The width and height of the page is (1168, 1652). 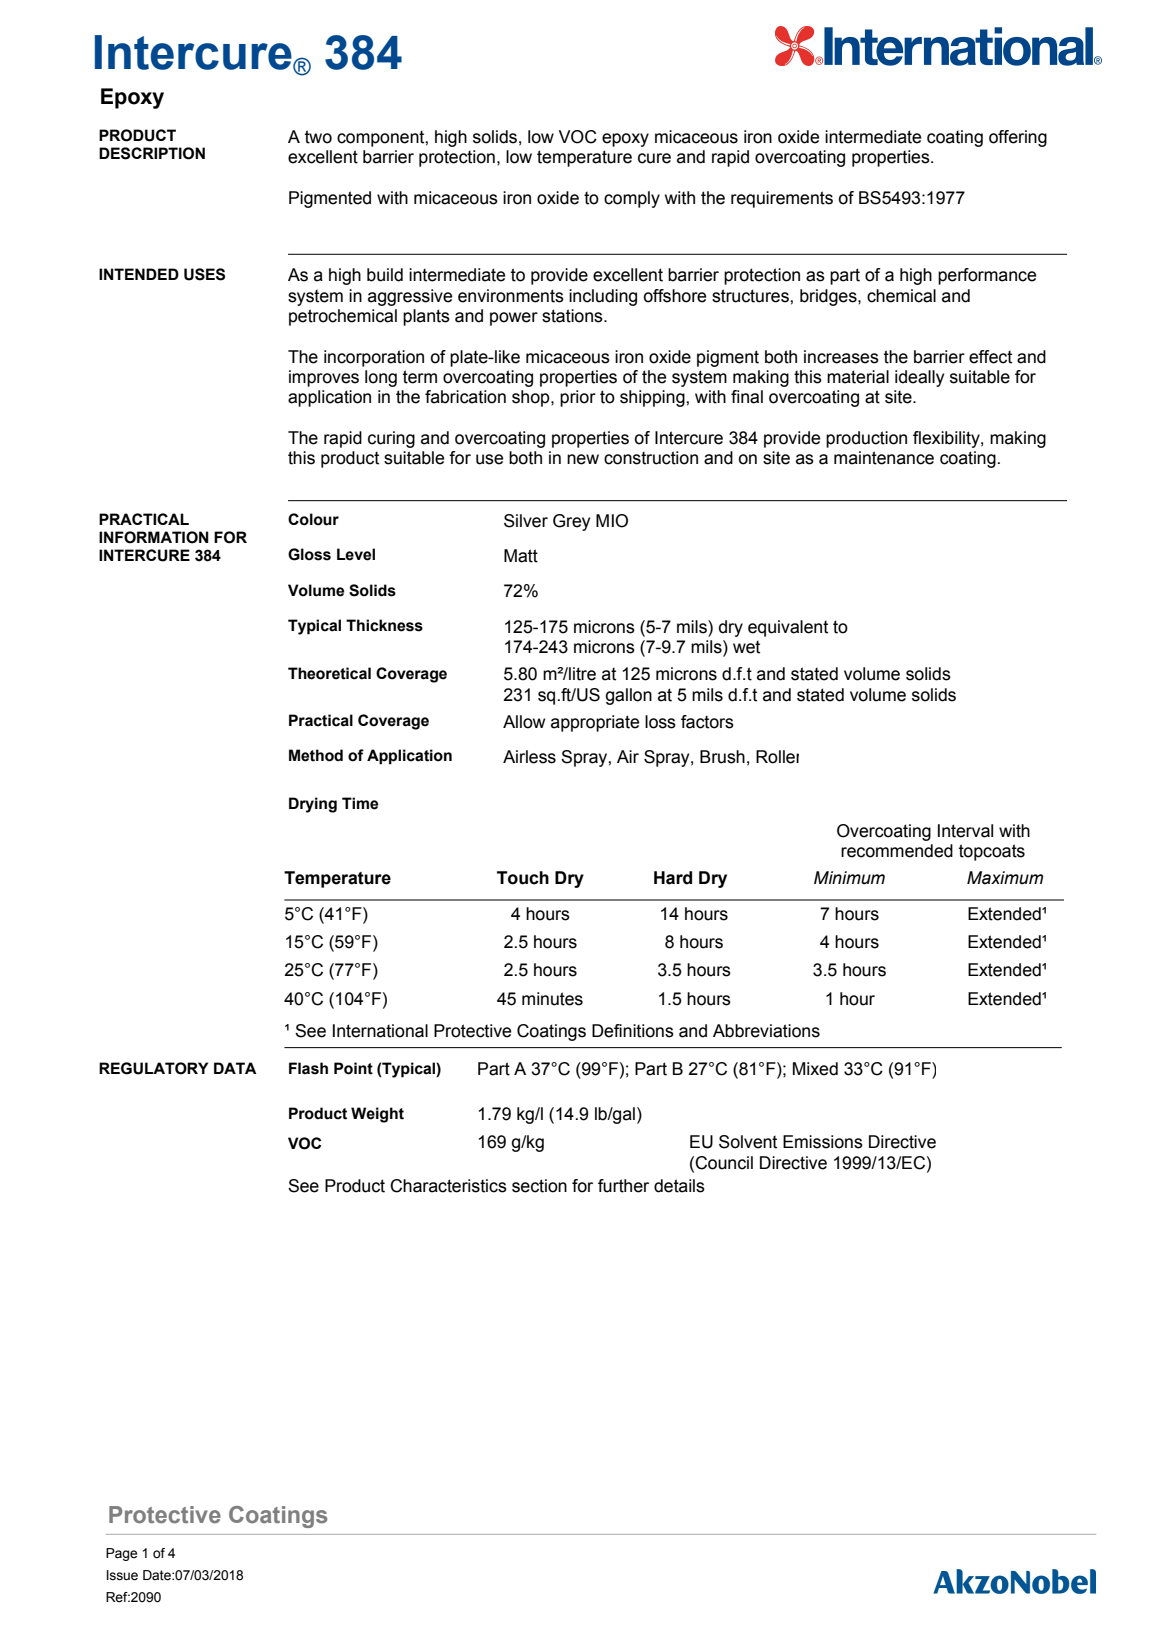 I want to click on DATA, so click(x=235, y=1068).
